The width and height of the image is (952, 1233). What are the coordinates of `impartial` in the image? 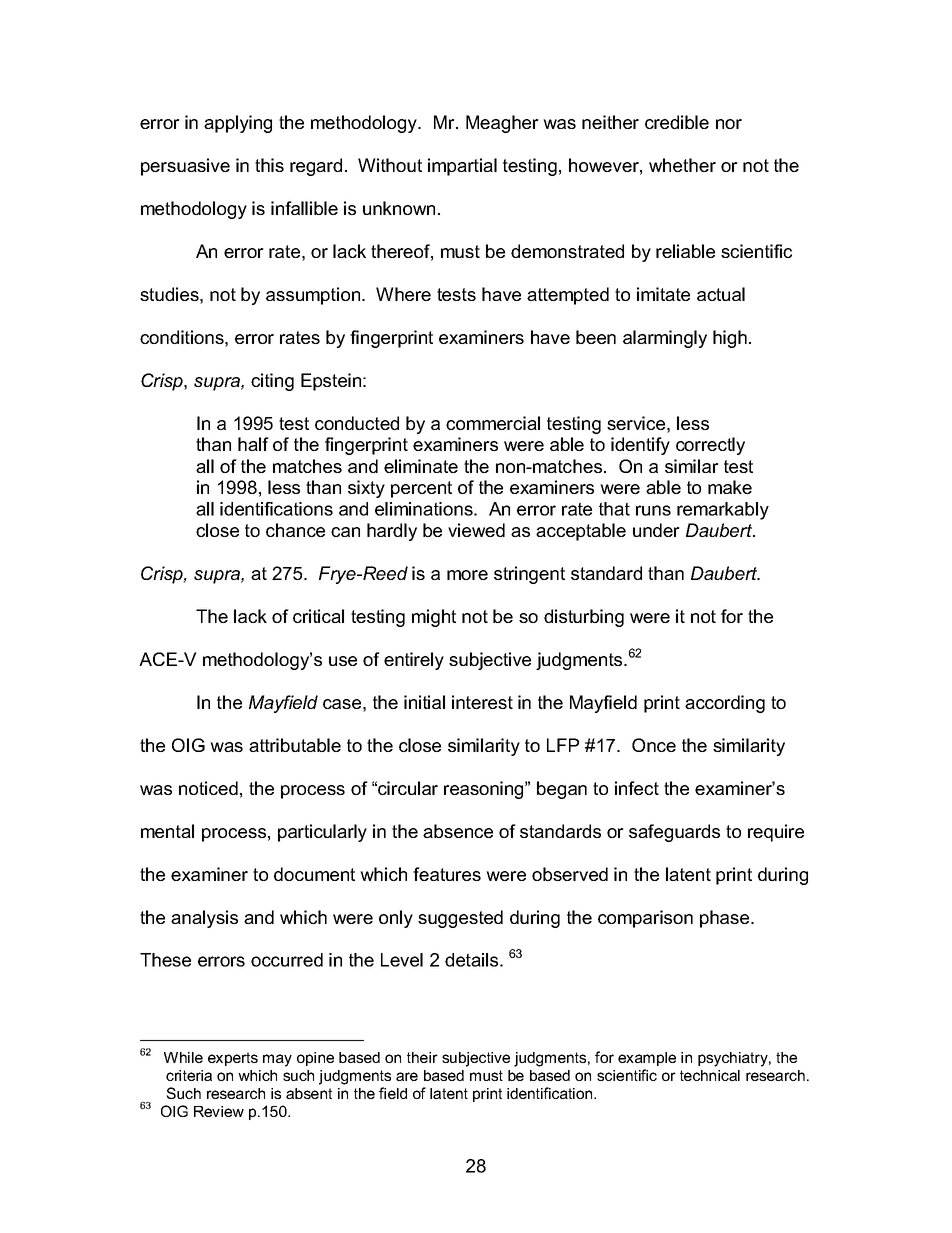 It's located at (462, 167).
